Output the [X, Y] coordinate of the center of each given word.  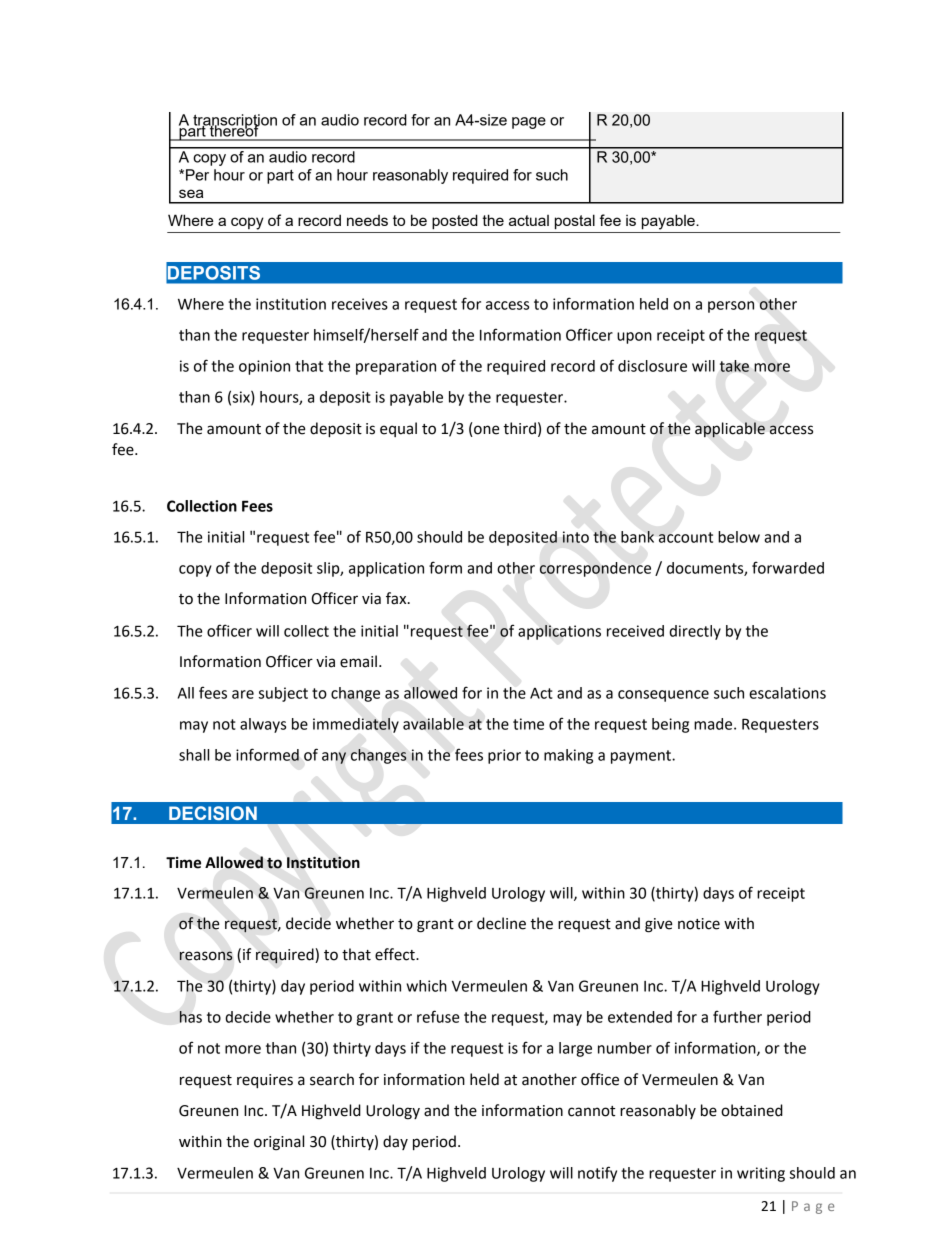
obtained [752, 1110]
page [529, 123]
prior [504, 756]
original [279, 1143]
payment [642, 757]
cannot [591, 1111]
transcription [234, 122]
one [486, 430]
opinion [264, 367]
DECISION [213, 813]
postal [575, 221]
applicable [730, 430]
